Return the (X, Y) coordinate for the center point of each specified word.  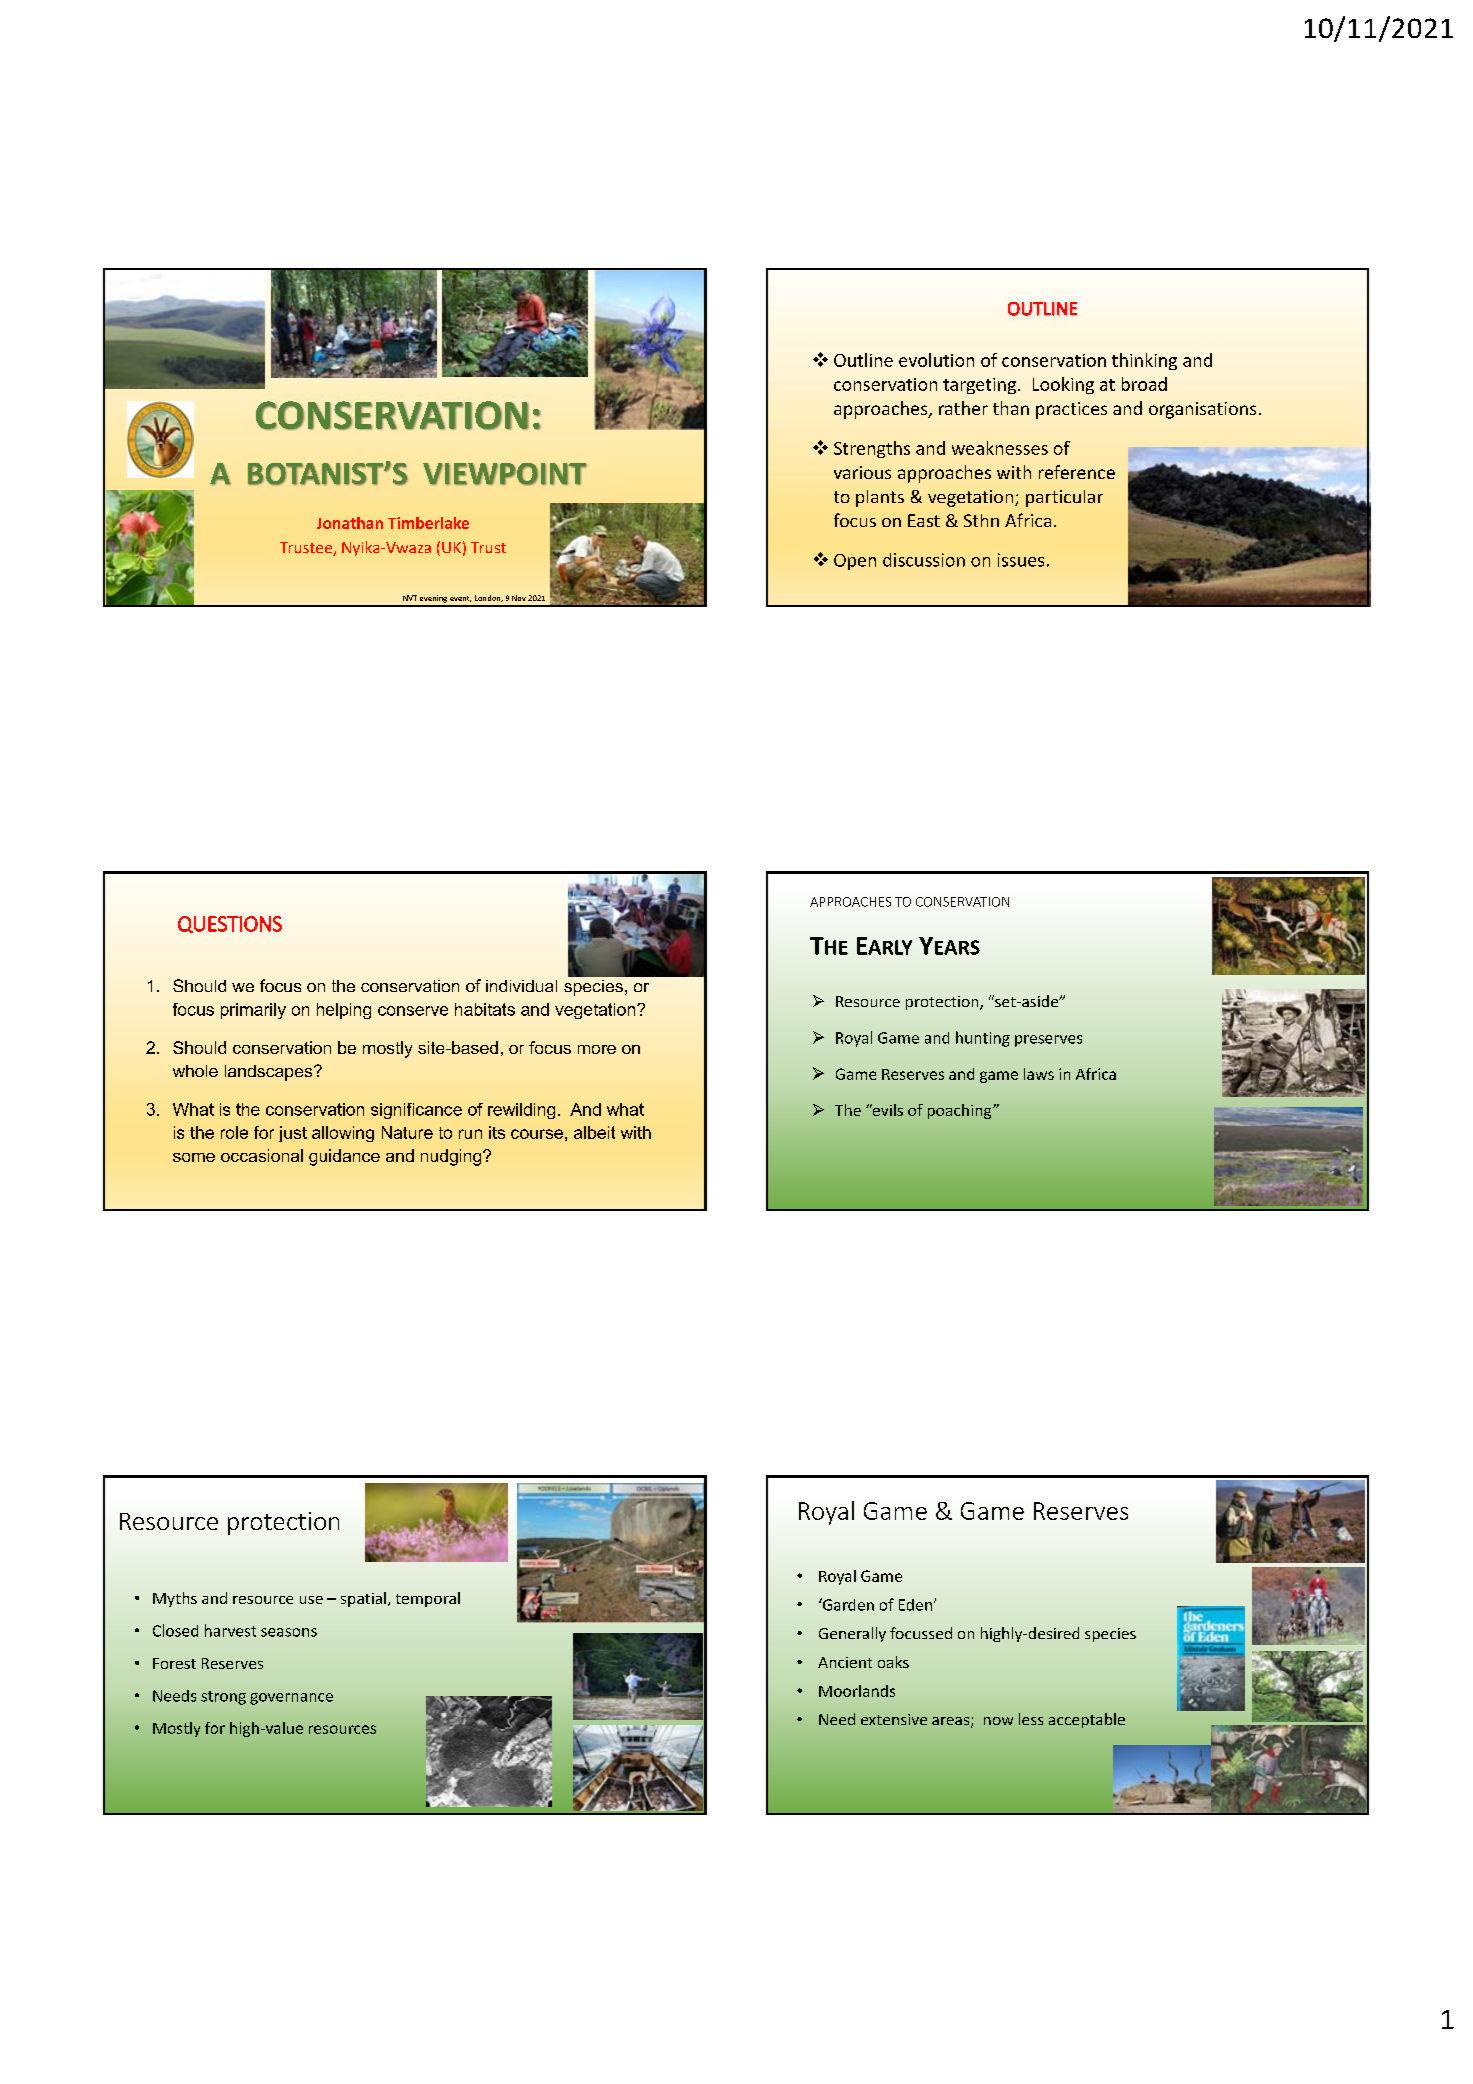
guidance (344, 1157)
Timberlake (428, 523)
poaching (961, 1111)
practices (1071, 410)
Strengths (872, 449)
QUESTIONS (230, 924)
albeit (594, 1132)
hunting (983, 1039)
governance (291, 1699)
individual (521, 986)
